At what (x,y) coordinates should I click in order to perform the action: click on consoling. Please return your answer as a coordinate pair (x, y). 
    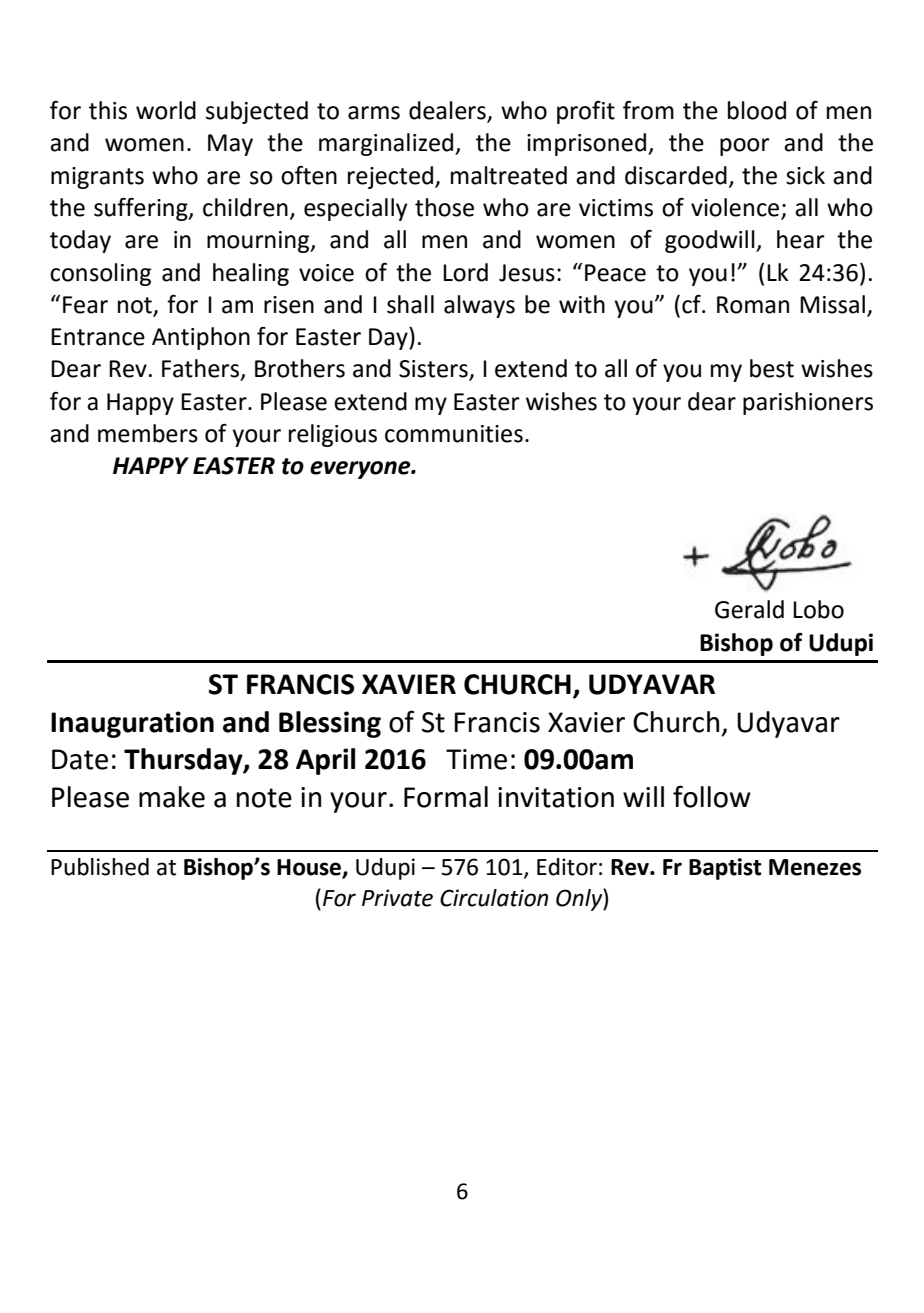
    Looking at the image, I should click on (100, 274).
